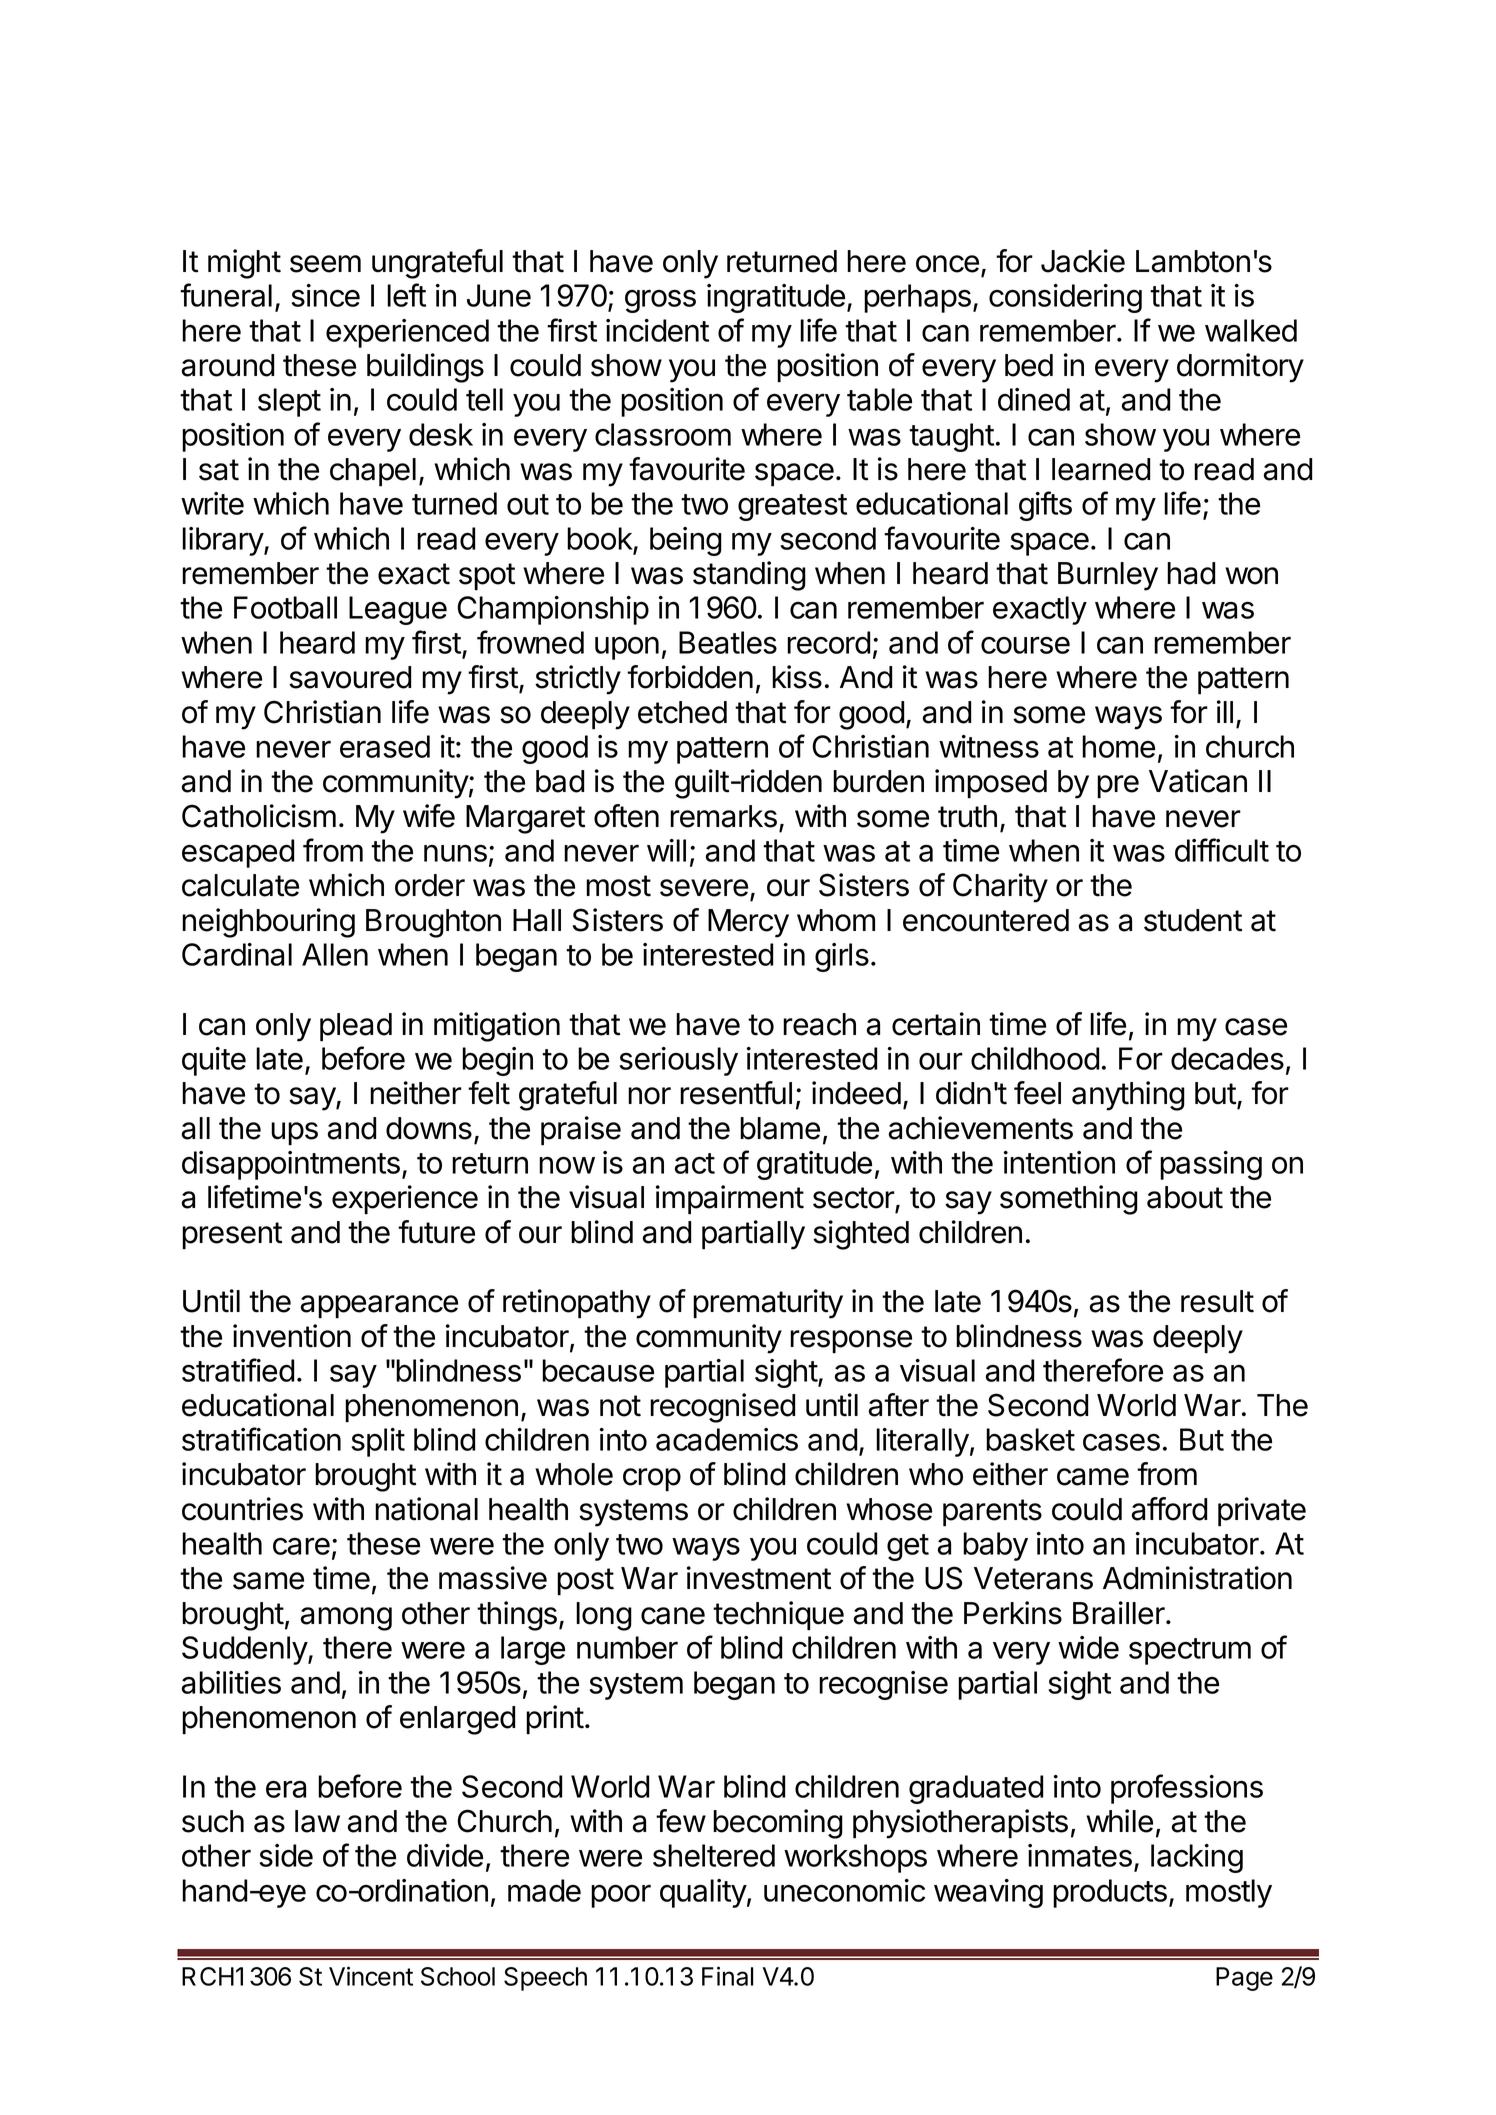 This screenshot has height=2115, width=1496. I want to click on since, so click(325, 295).
